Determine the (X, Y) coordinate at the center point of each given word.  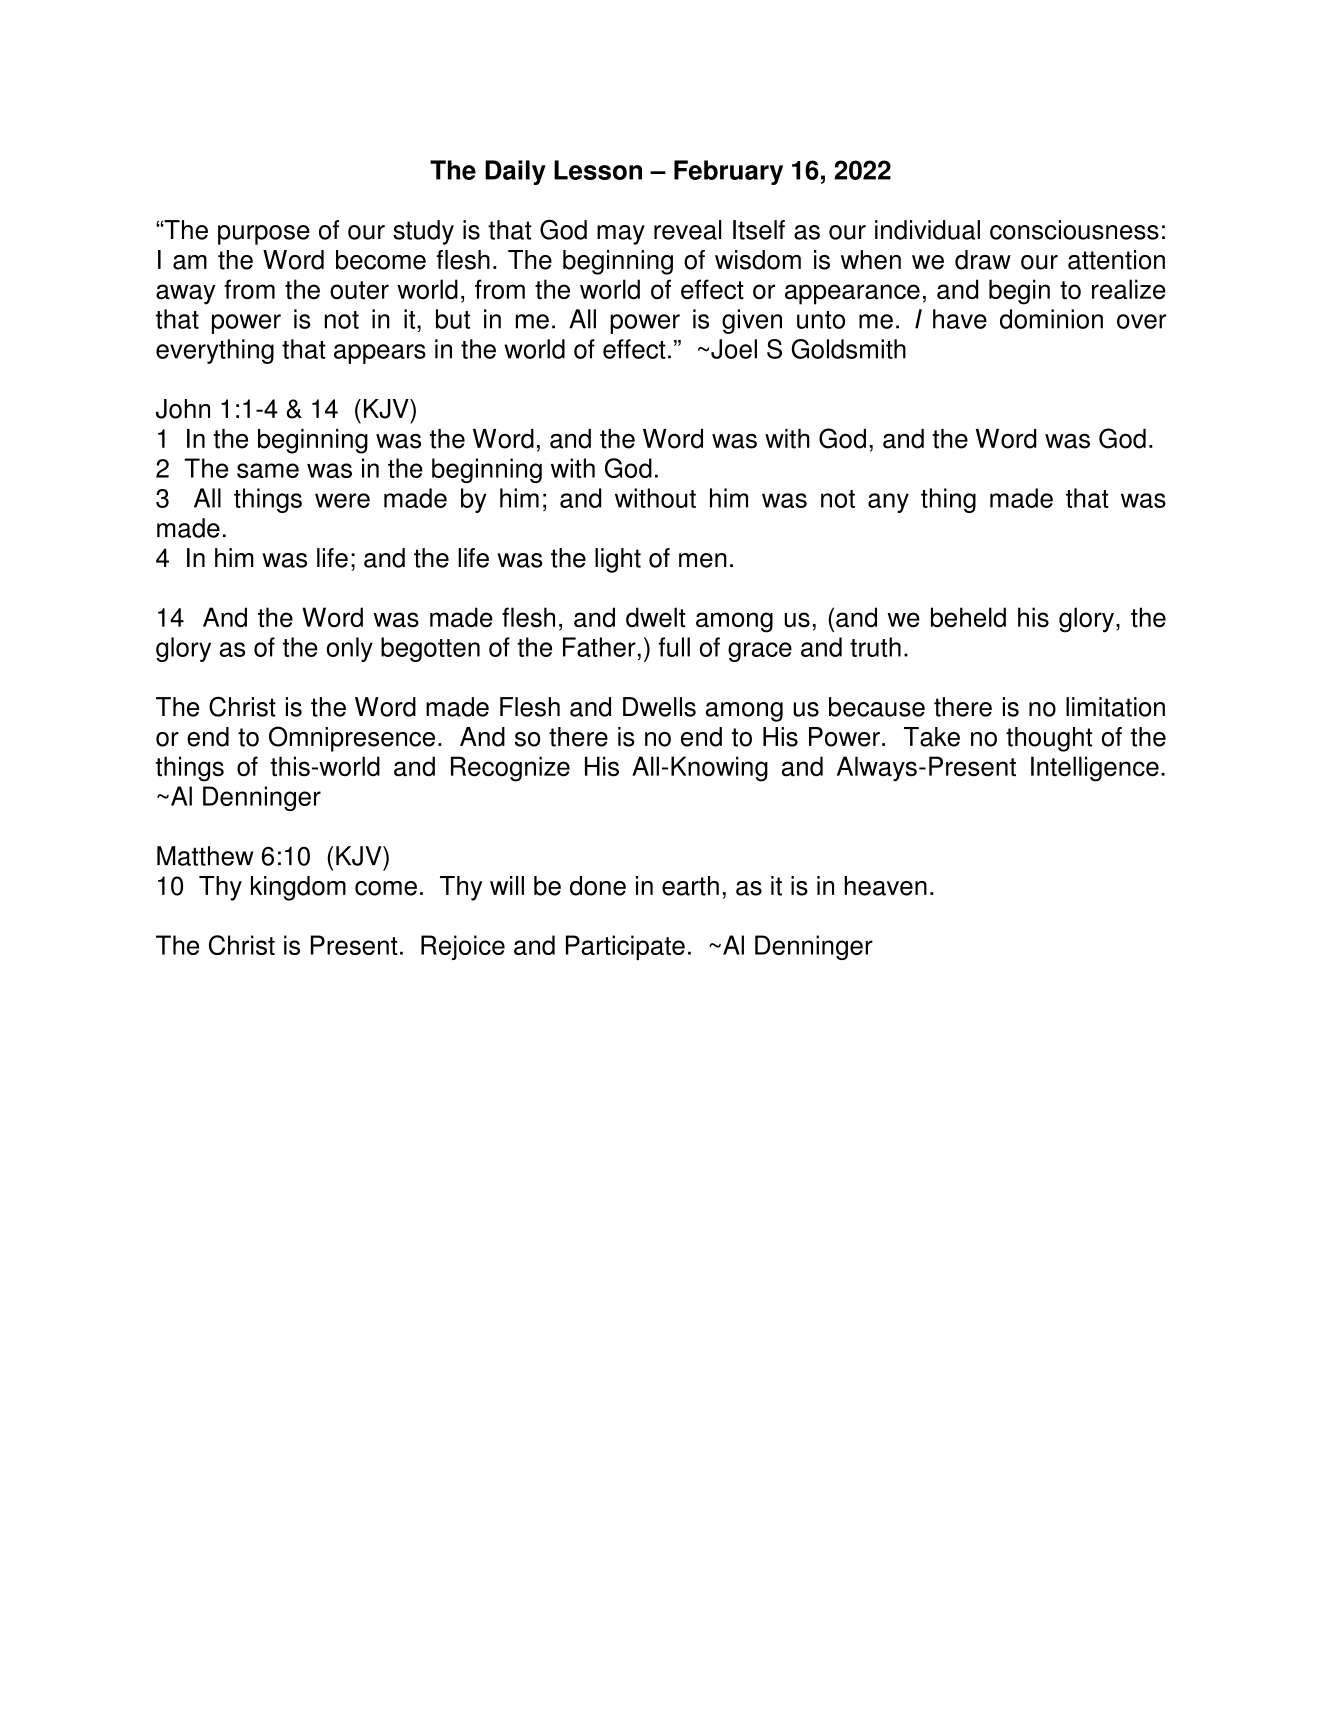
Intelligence (1095, 769)
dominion (1051, 319)
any (888, 503)
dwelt (656, 617)
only (350, 649)
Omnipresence (352, 739)
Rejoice (463, 947)
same (268, 470)
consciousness (1074, 230)
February (728, 172)
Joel (734, 349)
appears (380, 354)
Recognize (510, 769)
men (703, 560)
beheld (968, 617)
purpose (264, 235)
